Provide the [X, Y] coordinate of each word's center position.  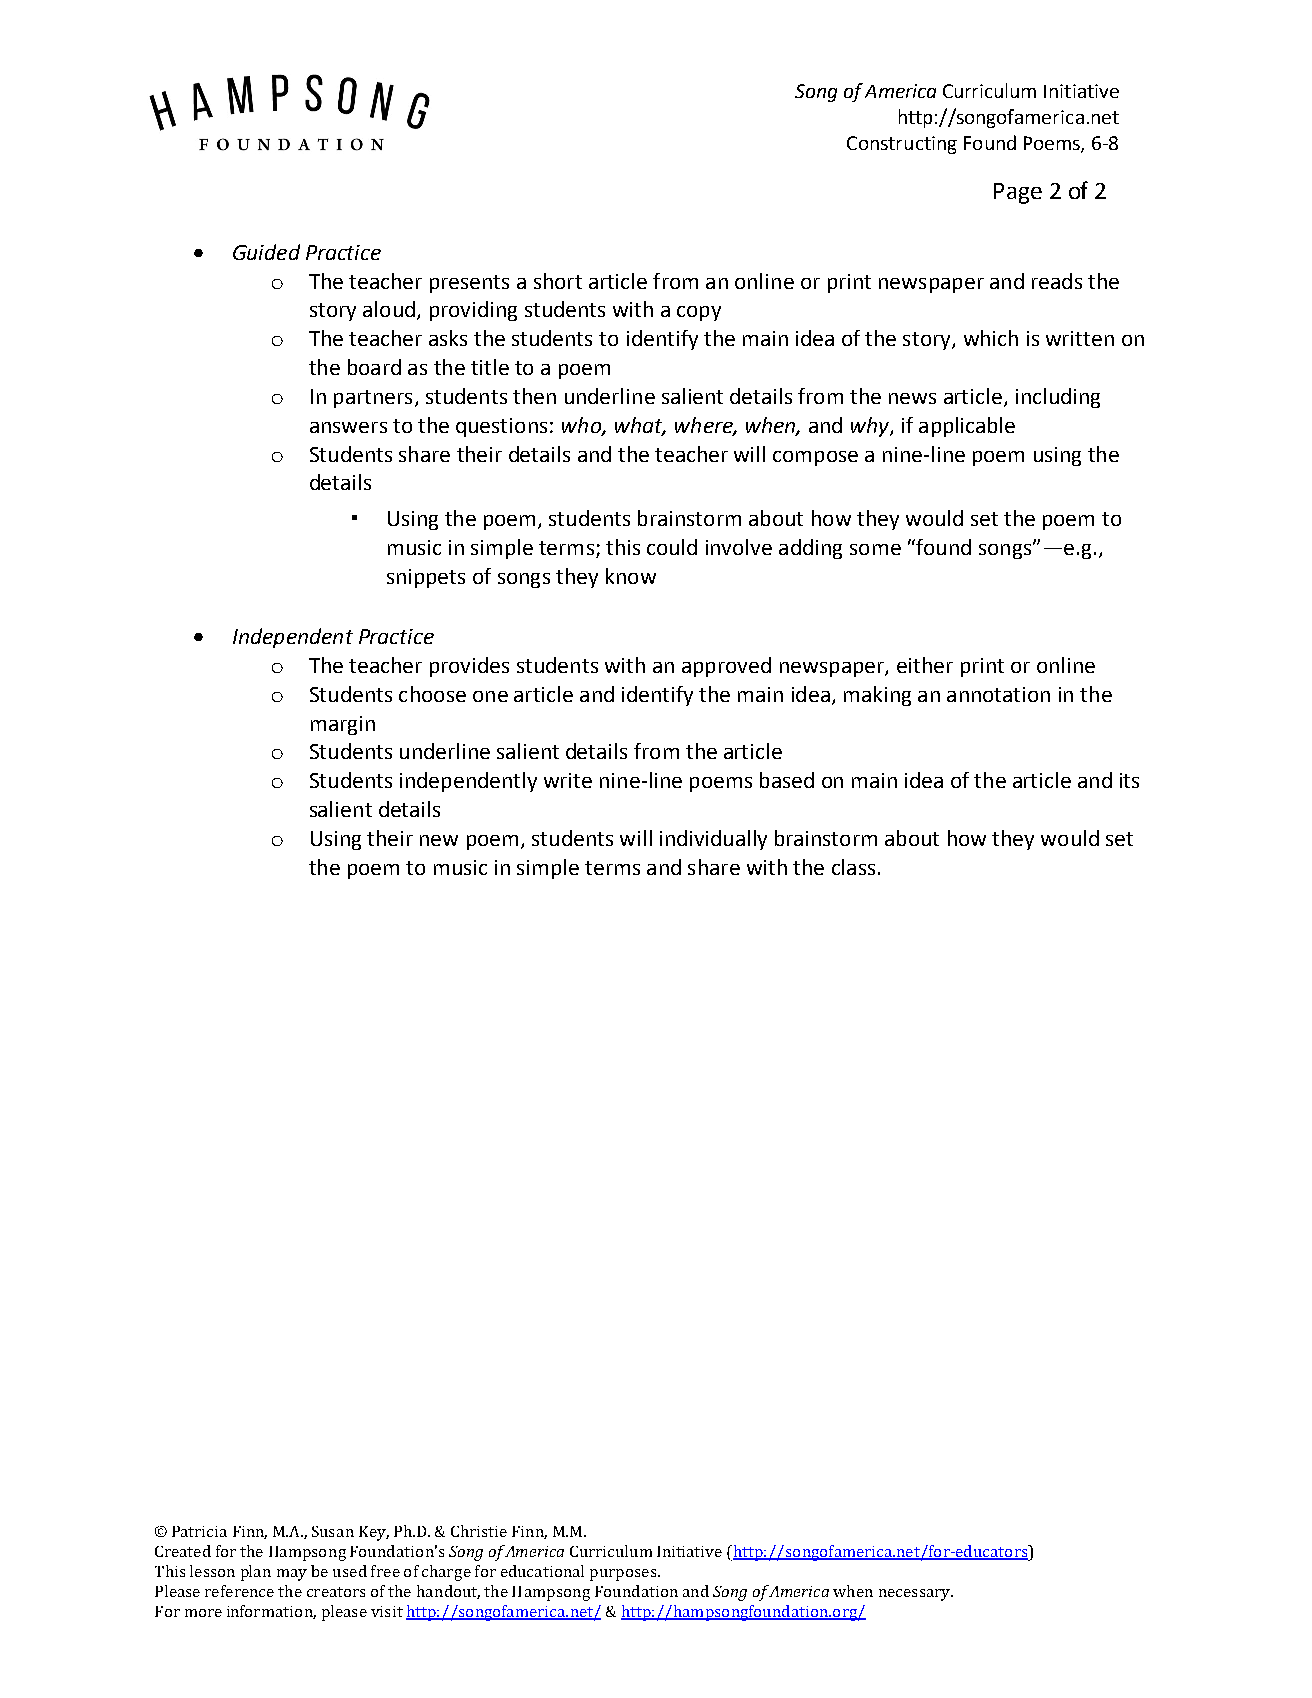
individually [713, 840]
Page [1018, 193]
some [875, 549]
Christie [479, 1531]
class [853, 867]
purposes [624, 1575]
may [292, 1575]
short [558, 281]
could [672, 547]
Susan [333, 1531]
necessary [916, 1595]
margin [343, 725]
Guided [266, 252]
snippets [426, 578]
